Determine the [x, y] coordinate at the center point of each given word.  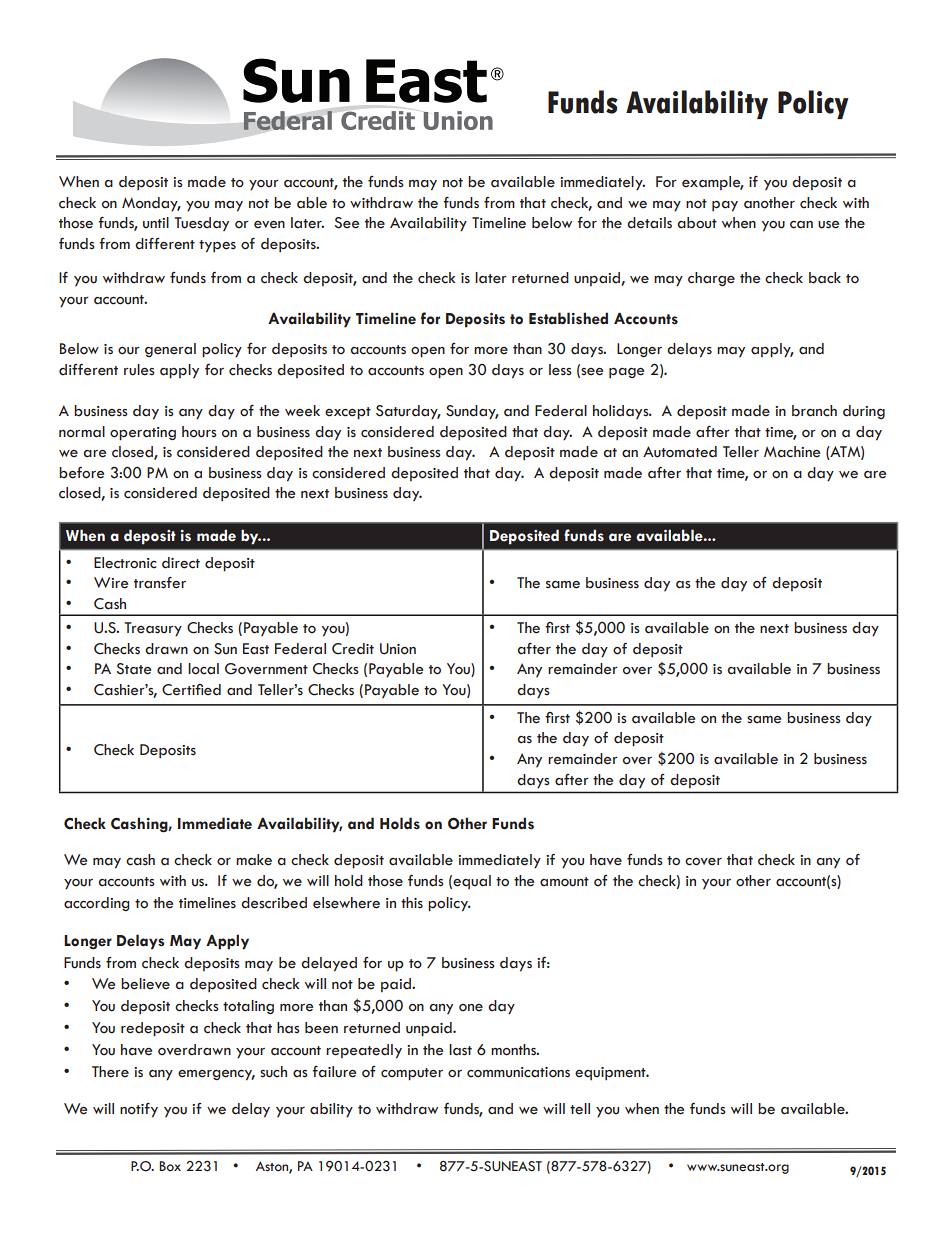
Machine [792, 452]
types [217, 246]
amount [564, 882]
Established [568, 318]
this [412, 902]
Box [170, 1166]
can [801, 225]
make [254, 860]
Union [398, 649]
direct [181, 563]
